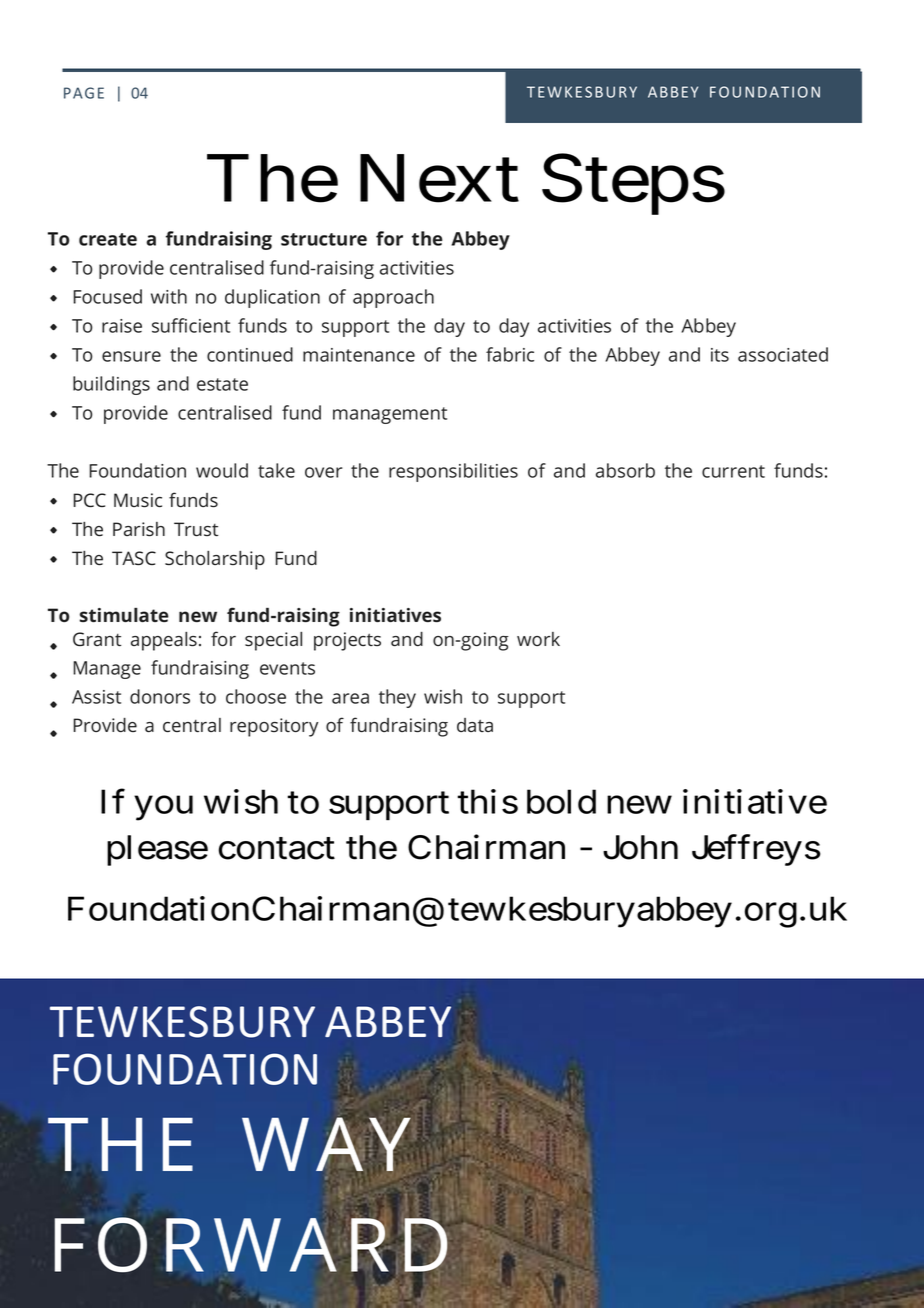 Image resolution: width=924 pixels, height=1308 pixels. What do you see at coordinates (453, 472) in the screenshot?
I see `responsibilities` at bounding box center [453, 472].
